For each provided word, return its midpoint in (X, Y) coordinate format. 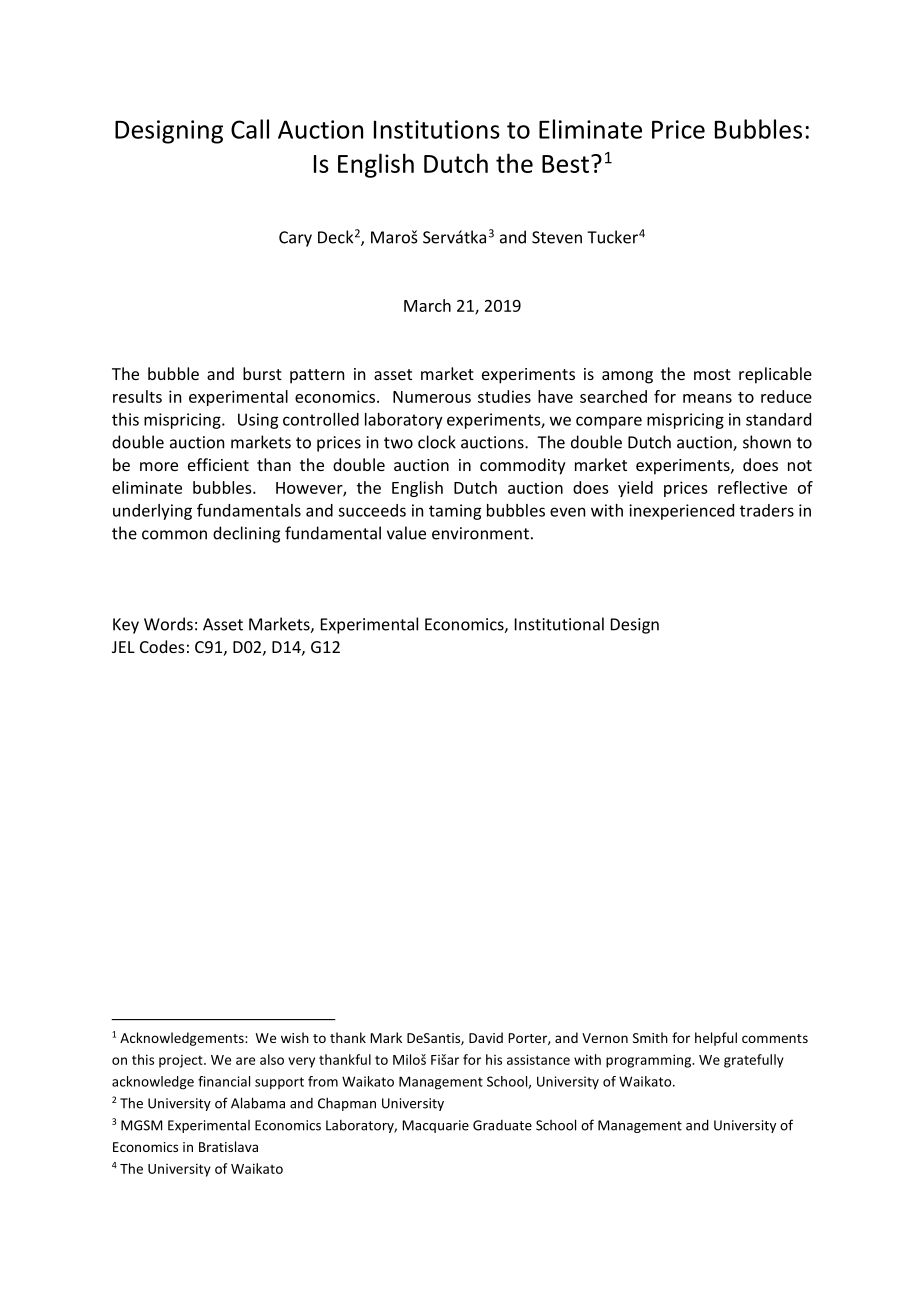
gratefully (754, 1061)
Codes (162, 646)
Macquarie (435, 1126)
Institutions (437, 129)
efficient (218, 464)
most (712, 374)
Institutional (559, 624)
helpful (716, 1039)
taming (455, 512)
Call (250, 129)
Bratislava (228, 1146)
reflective (752, 487)
